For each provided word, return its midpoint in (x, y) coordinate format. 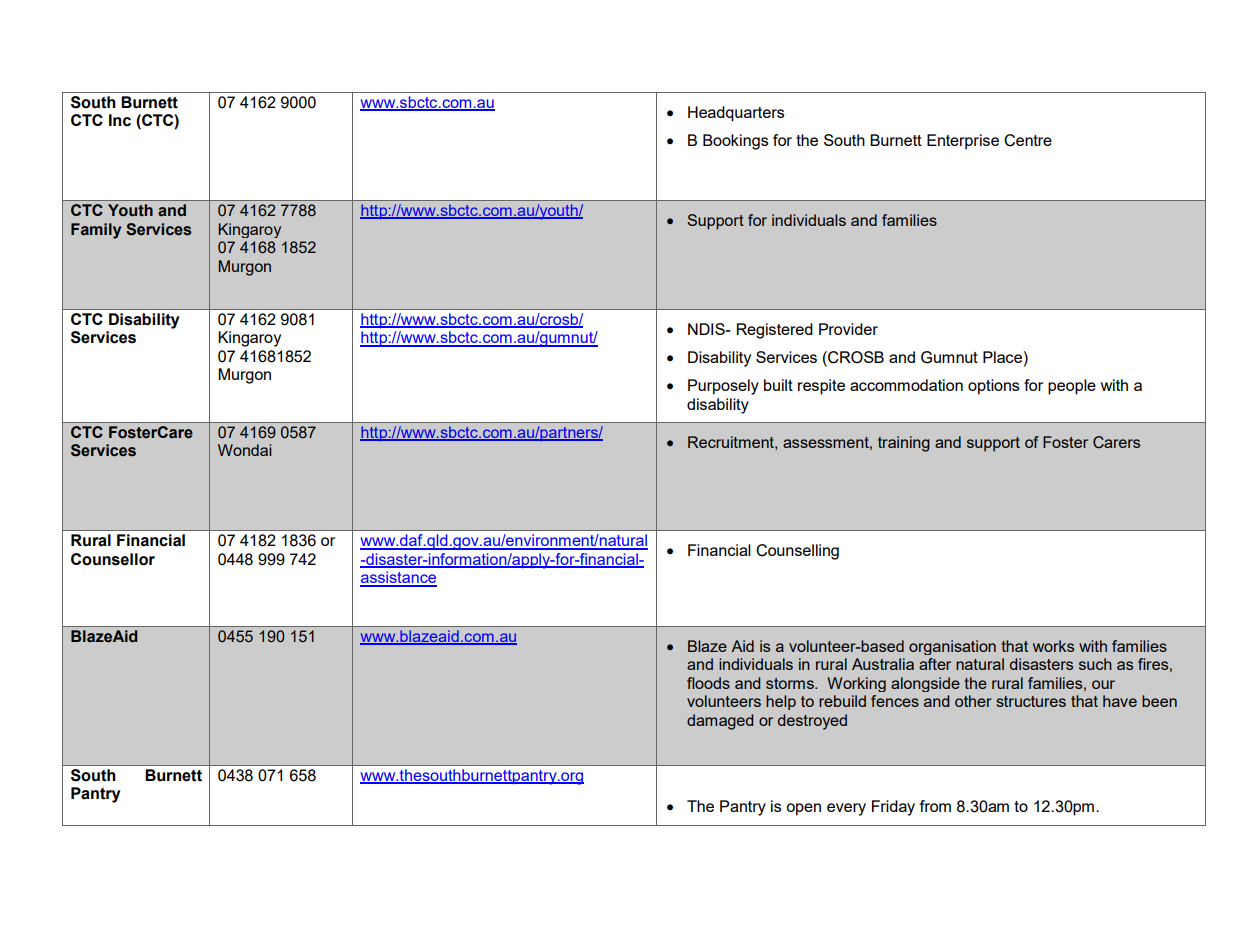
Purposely (723, 387)
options (994, 387)
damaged (720, 722)
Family (96, 231)
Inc (120, 120)
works (1053, 646)
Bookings (736, 142)
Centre (1028, 140)
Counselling (797, 552)
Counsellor (113, 559)
